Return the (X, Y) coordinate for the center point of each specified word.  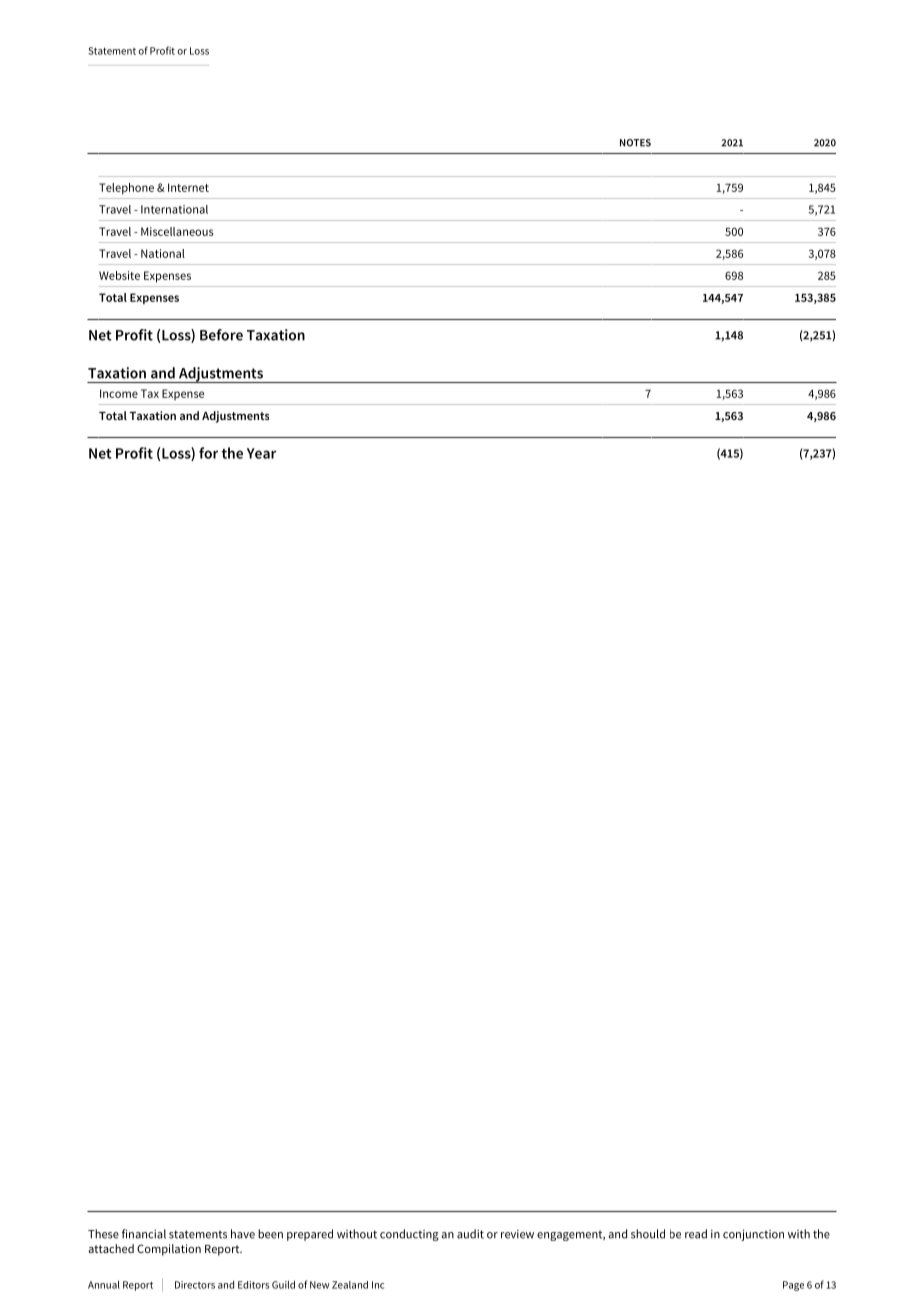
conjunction (753, 1235)
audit (470, 1234)
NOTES (635, 143)
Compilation (169, 1250)
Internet (188, 187)
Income (119, 393)
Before (221, 335)
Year (261, 453)
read (696, 1234)
